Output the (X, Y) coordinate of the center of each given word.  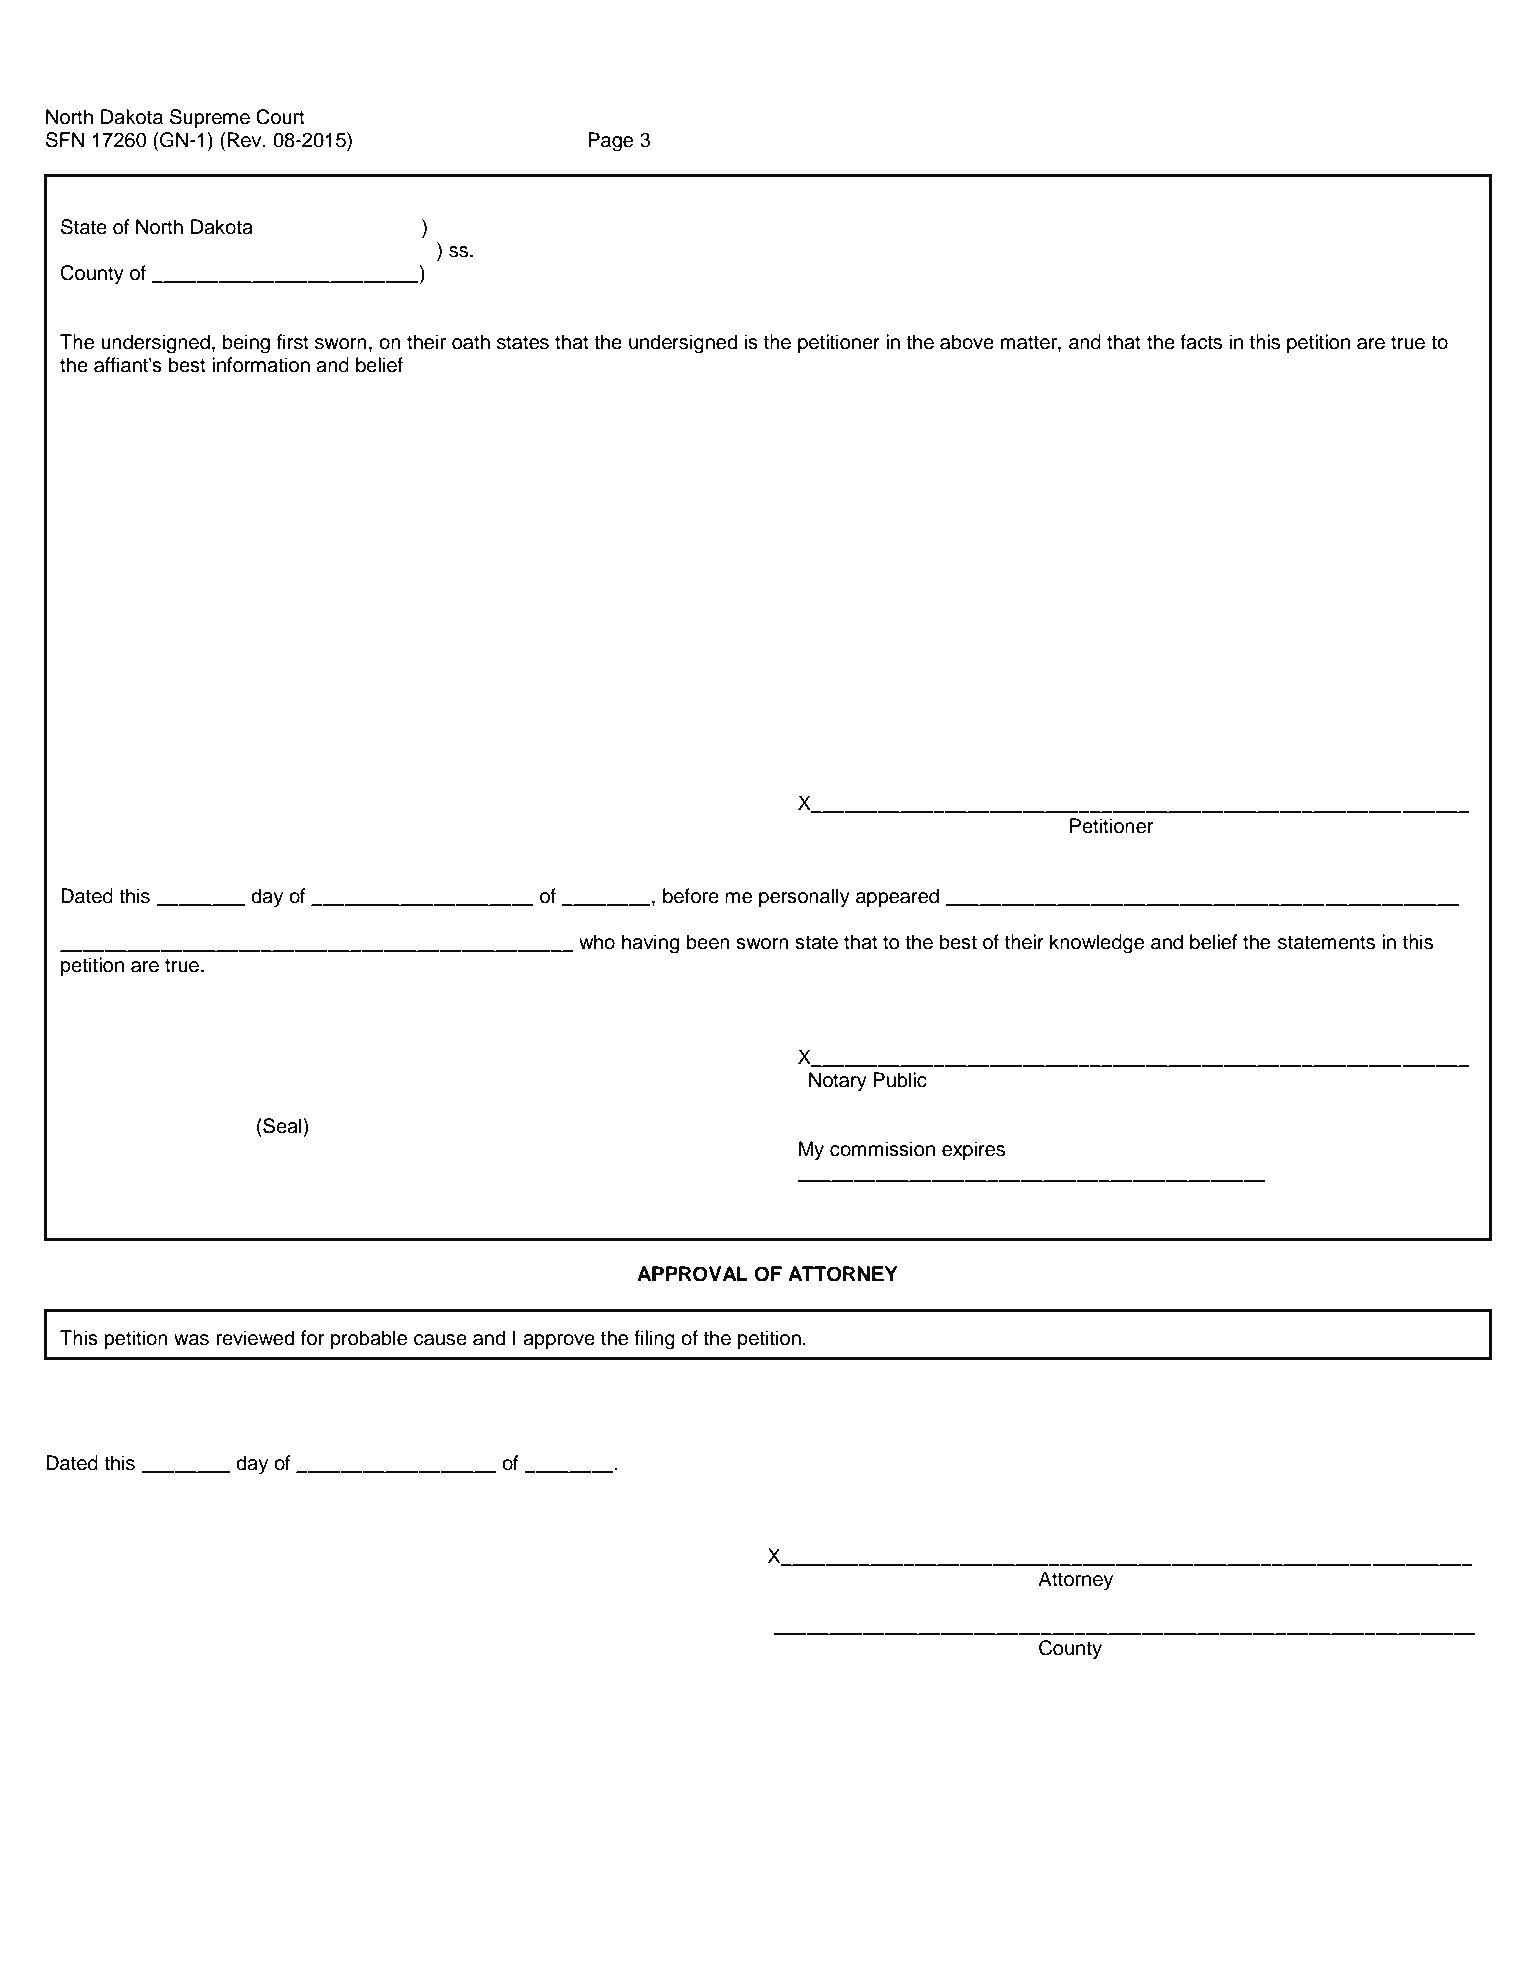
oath (471, 342)
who (597, 942)
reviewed (255, 1338)
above (967, 342)
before (691, 896)
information (261, 365)
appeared (897, 897)
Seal (282, 1126)
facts (1201, 342)
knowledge (1097, 944)
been (708, 942)
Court (280, 117)
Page (610, 142)
